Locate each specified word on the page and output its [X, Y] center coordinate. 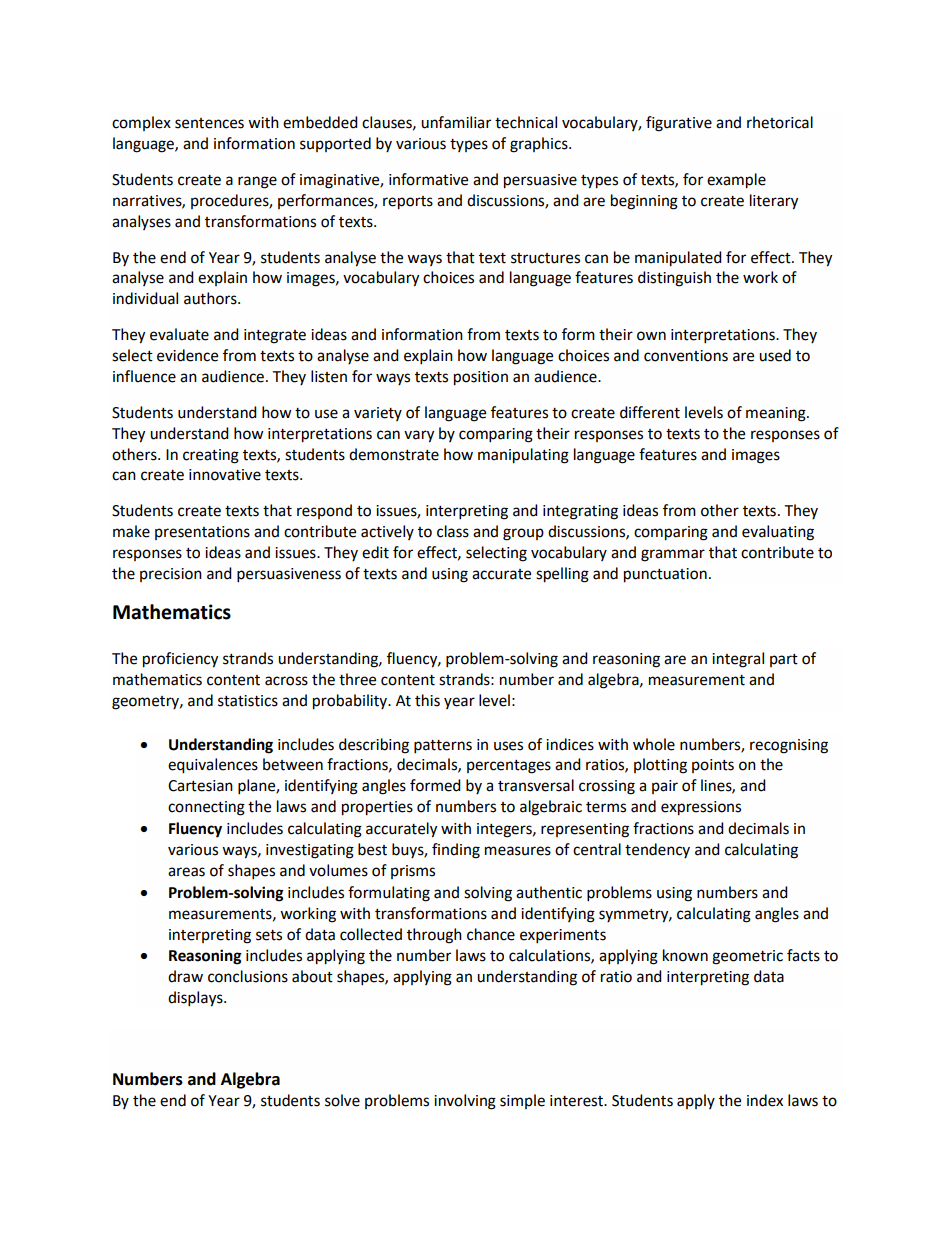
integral [738, 660]
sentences [209, 123]
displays [196, 999]
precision [171, 575]
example [736, 181]
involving [465, 1102]
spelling [562, 575]
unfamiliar [456, 122]
